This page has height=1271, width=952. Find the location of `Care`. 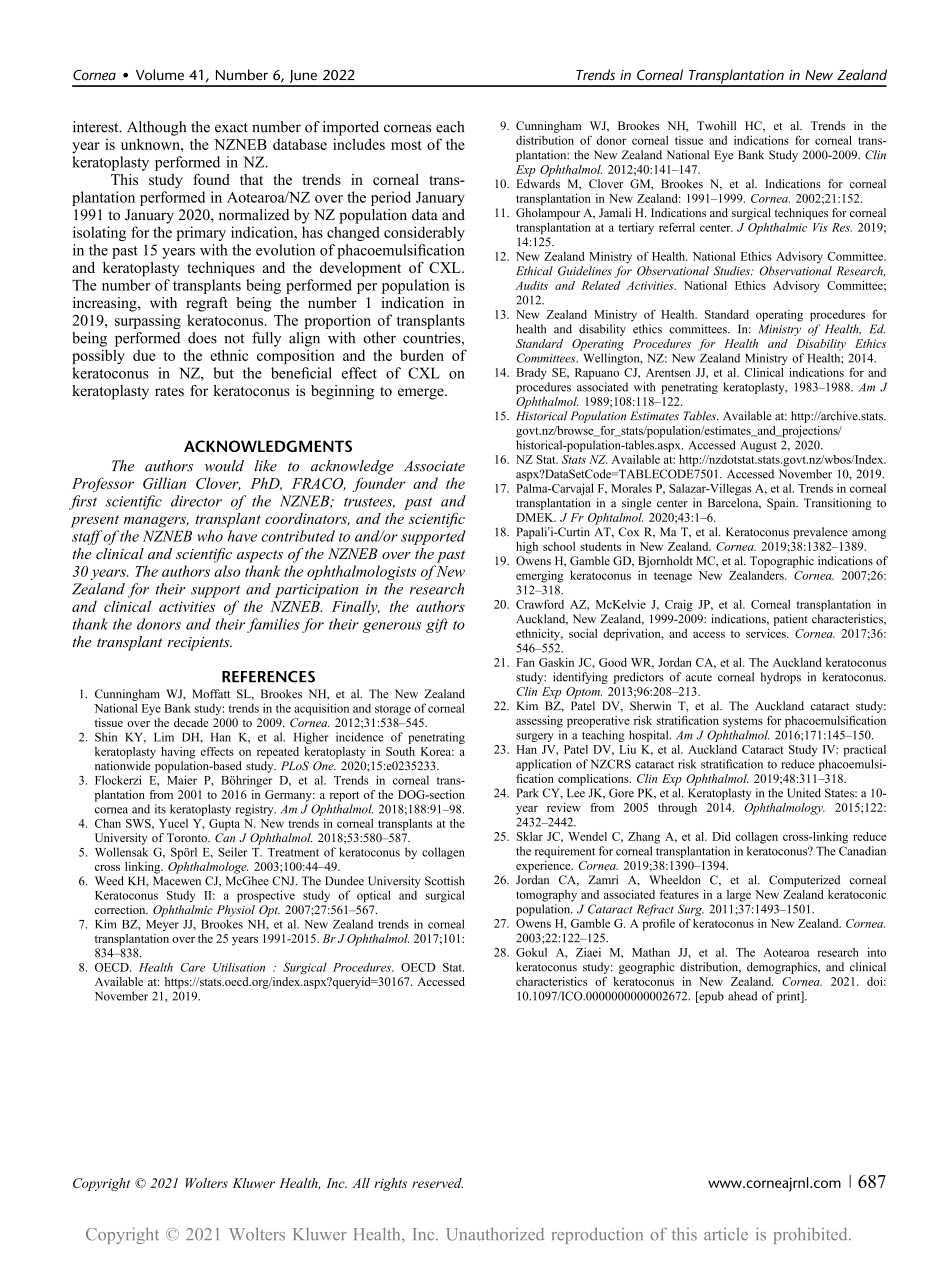

Care is located at coordinates (193, 967).
